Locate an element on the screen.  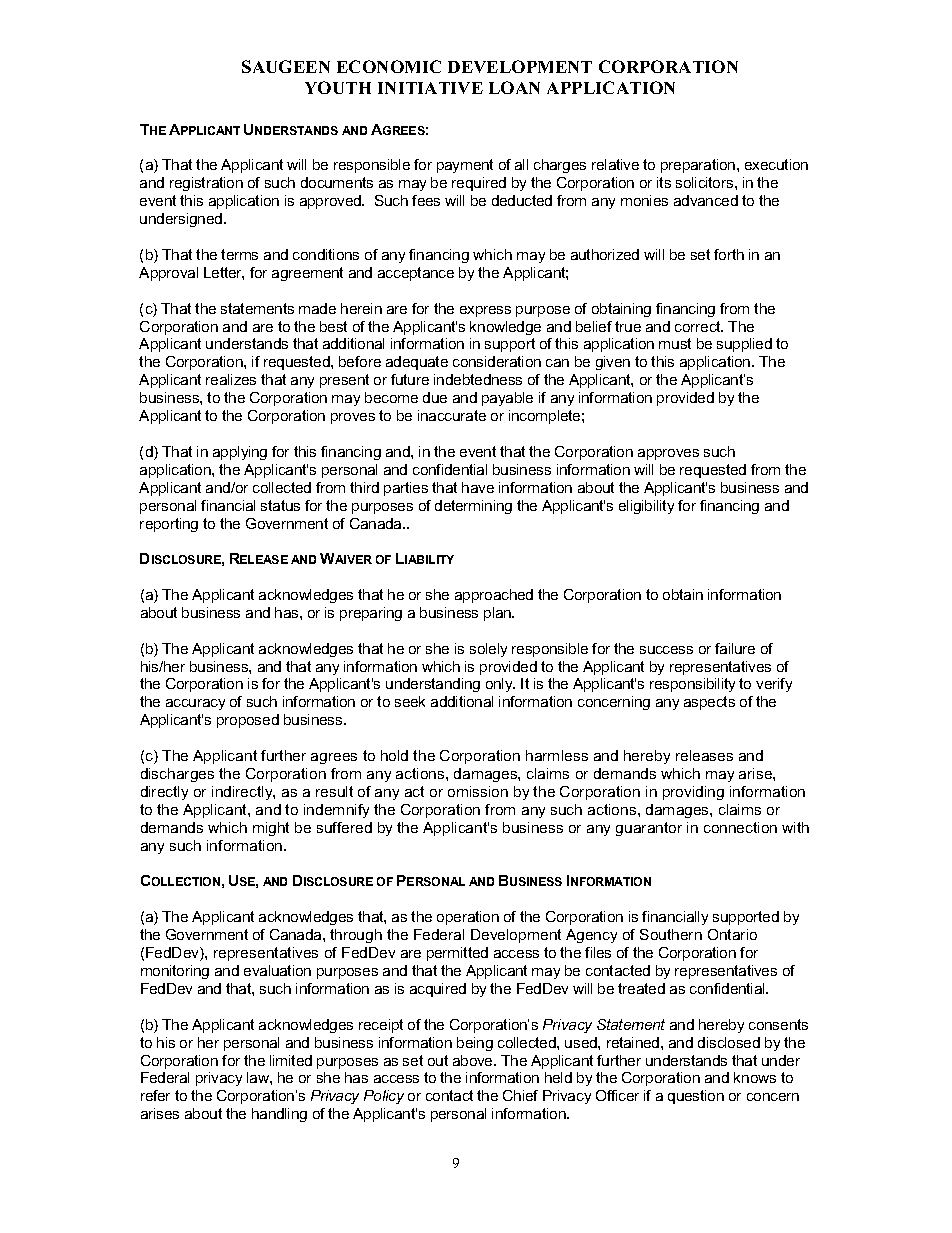
question is located at coordinates (696, 1097).
